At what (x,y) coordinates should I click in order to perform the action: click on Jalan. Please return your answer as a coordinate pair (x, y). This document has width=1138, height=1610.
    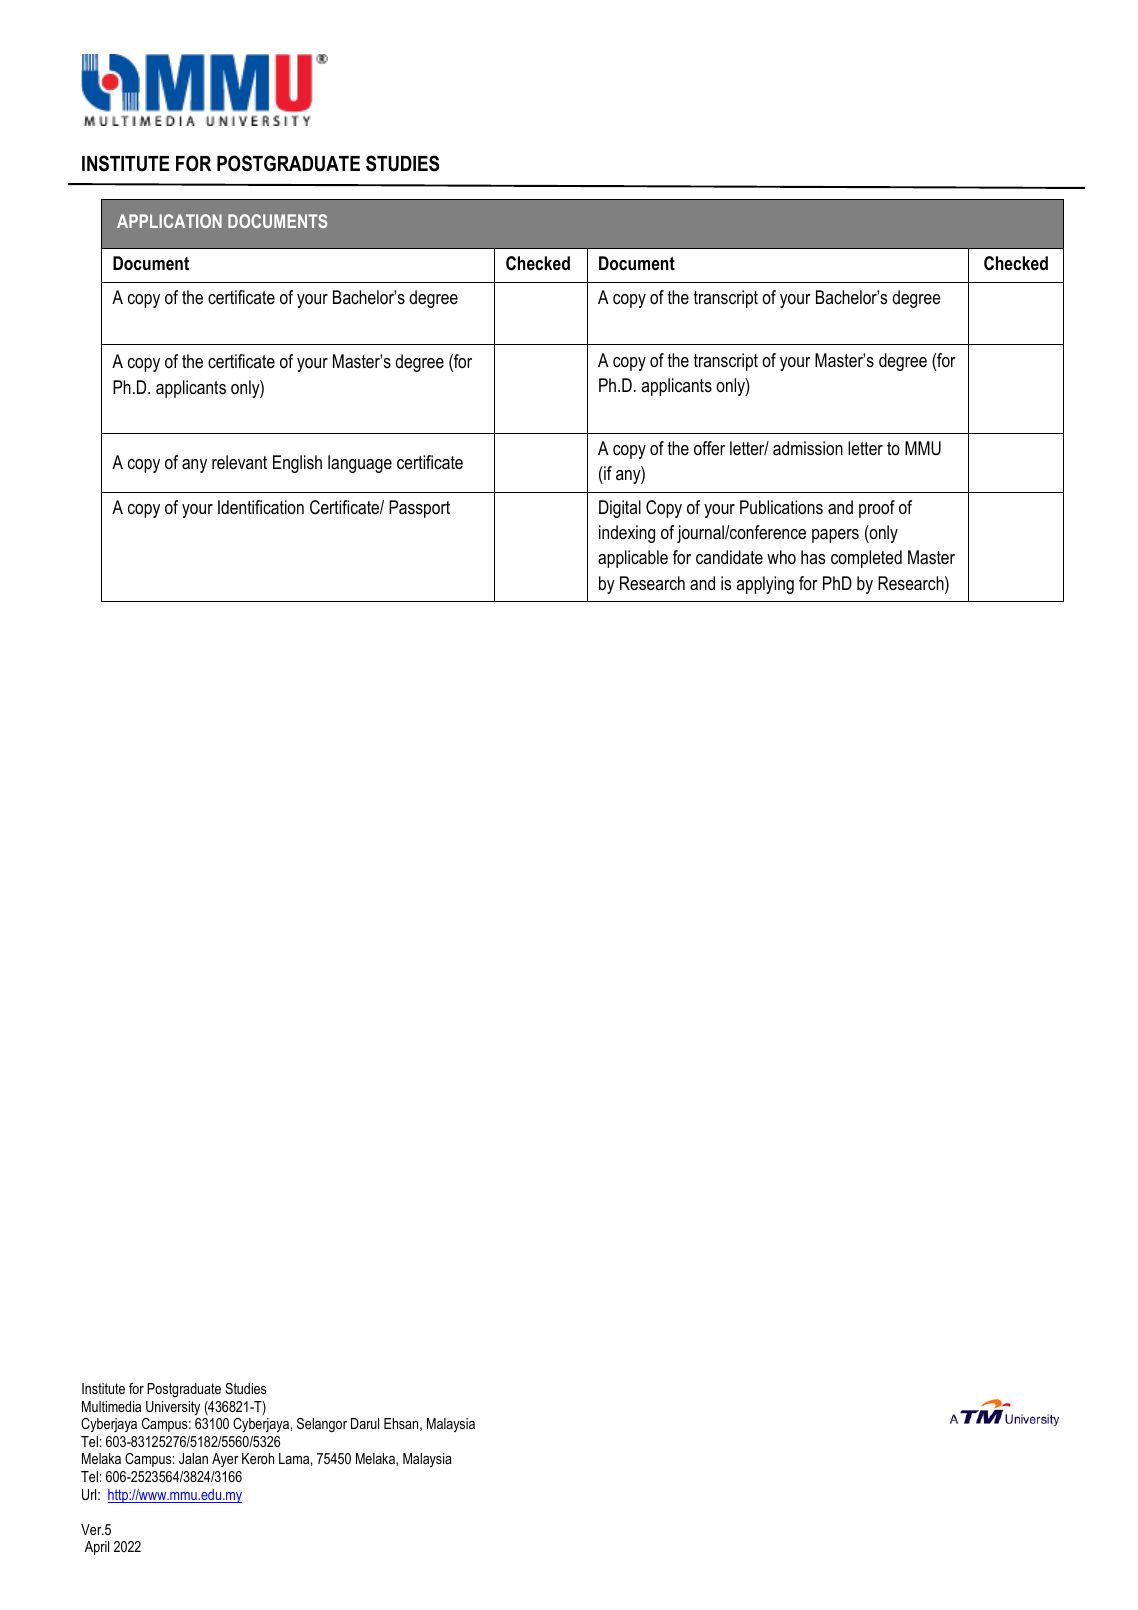
    Looking at the image, I should click on (193, 1458).
